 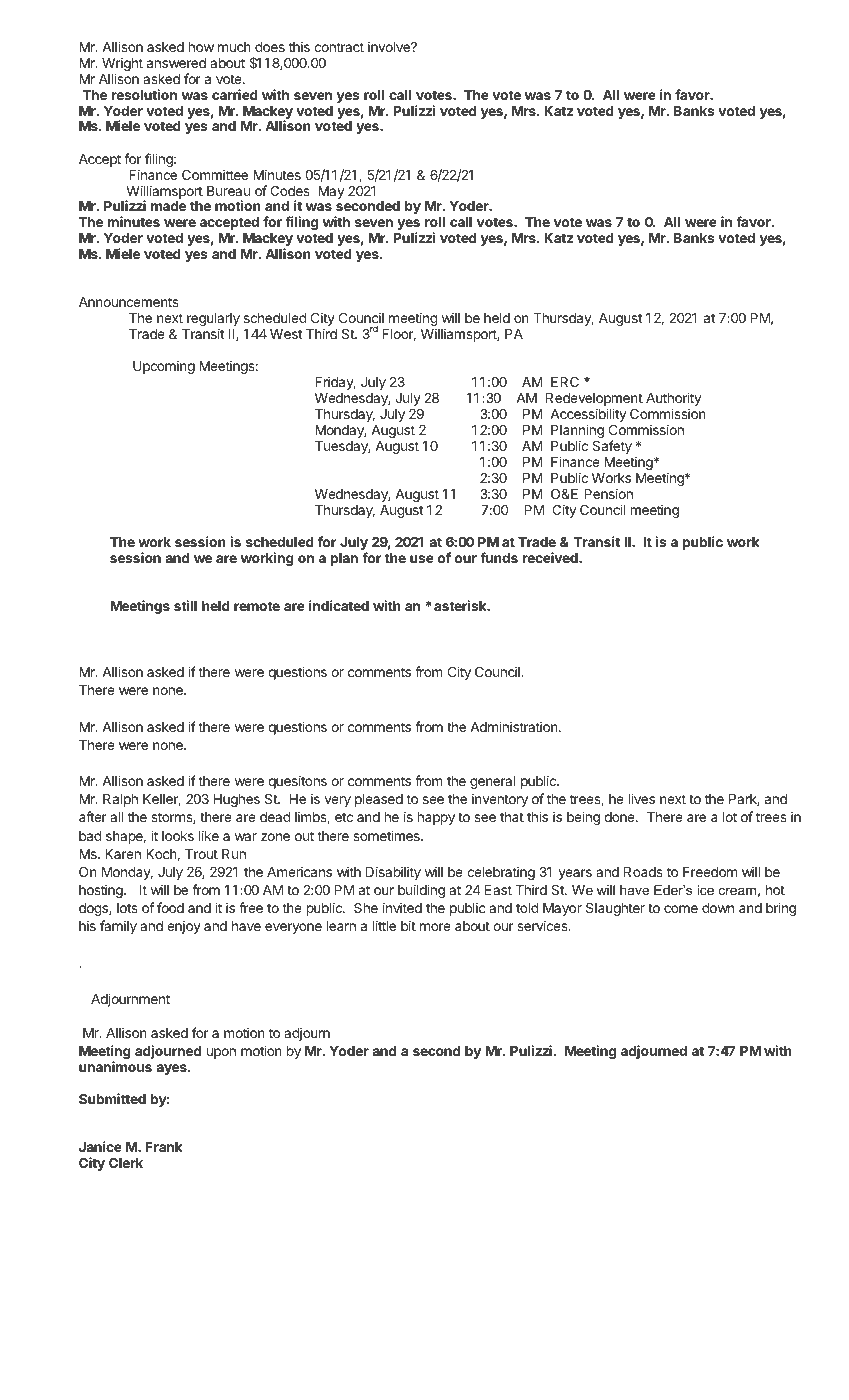 What do you see at coordinates (164, 1147) in the page?
I see `Frank` at bounding box center [164, 1147].
